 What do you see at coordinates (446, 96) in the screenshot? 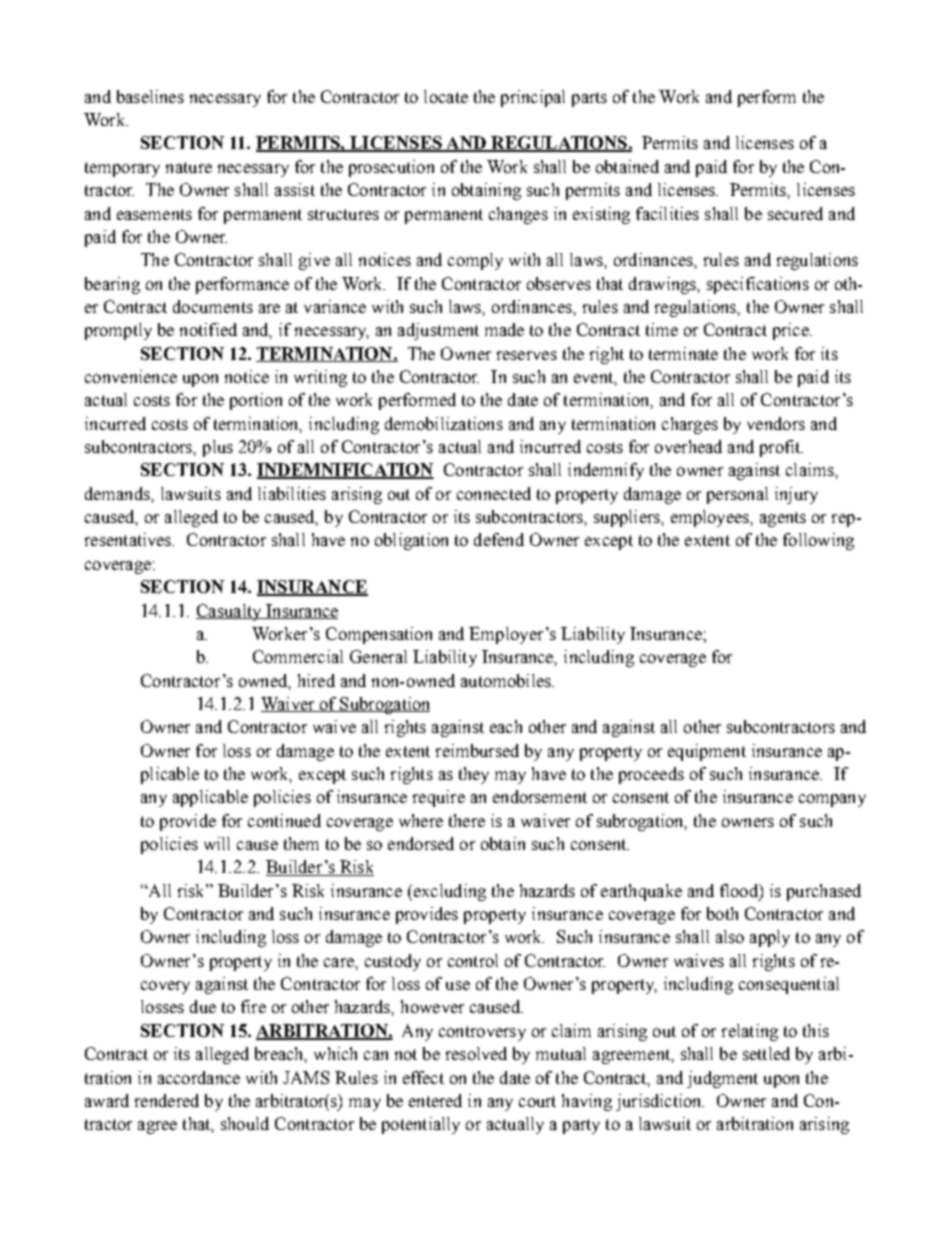
I see `locate` at bounding box center [446, 96].
